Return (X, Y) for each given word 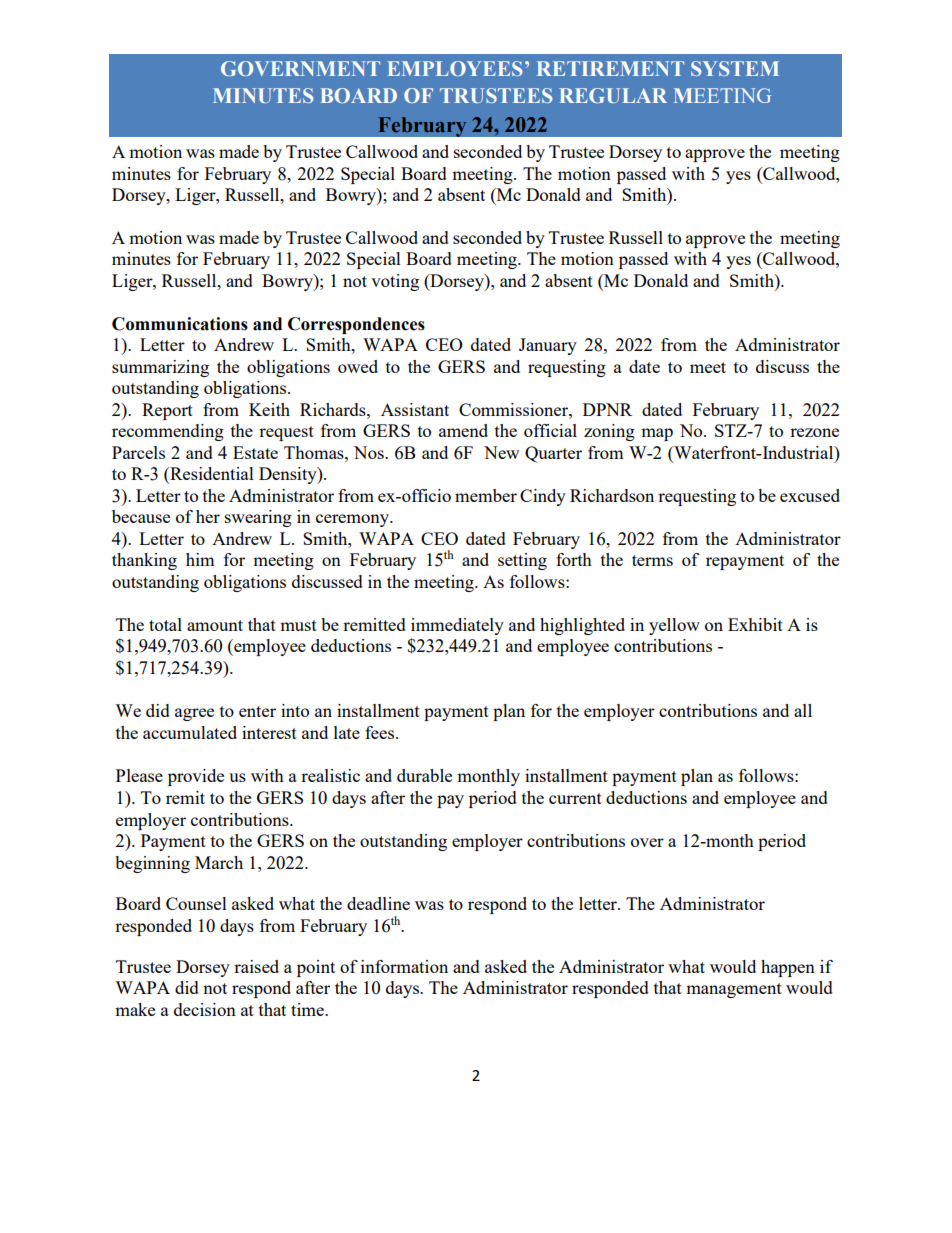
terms (652, 560)
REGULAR (613, 95)
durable (424, 775)
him (200, 559)
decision (205, 1009)
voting (395, 282)
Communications (180, 324)
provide (196, 777)
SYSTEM (735, 68)
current (575, 798)
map (657, 434)
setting (522, 561)
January (548, 346)
